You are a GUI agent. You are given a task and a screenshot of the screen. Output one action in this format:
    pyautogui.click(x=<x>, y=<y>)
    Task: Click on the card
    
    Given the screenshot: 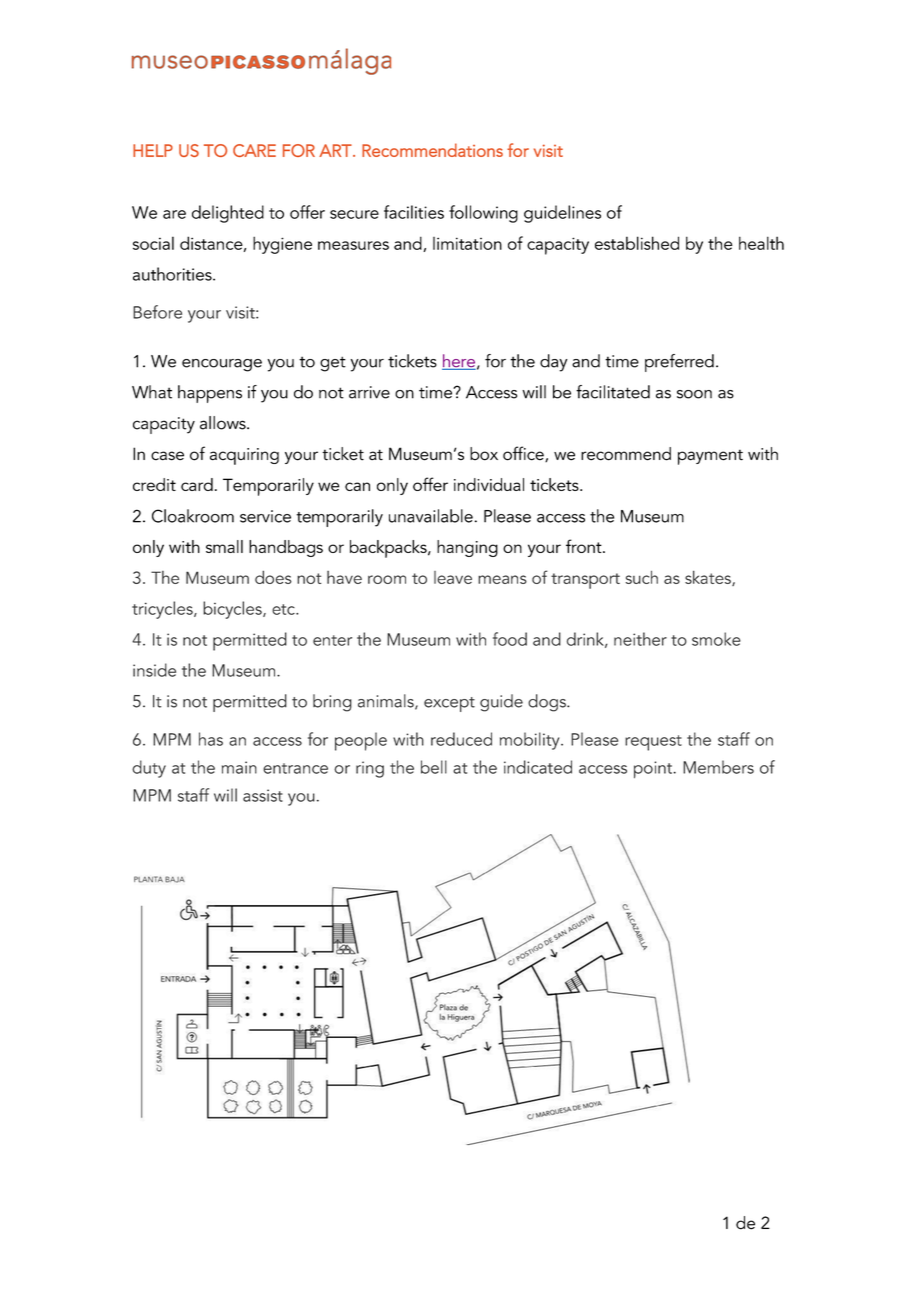 What is the action you would take?
    pyautogui.click(x=197, y=484)
